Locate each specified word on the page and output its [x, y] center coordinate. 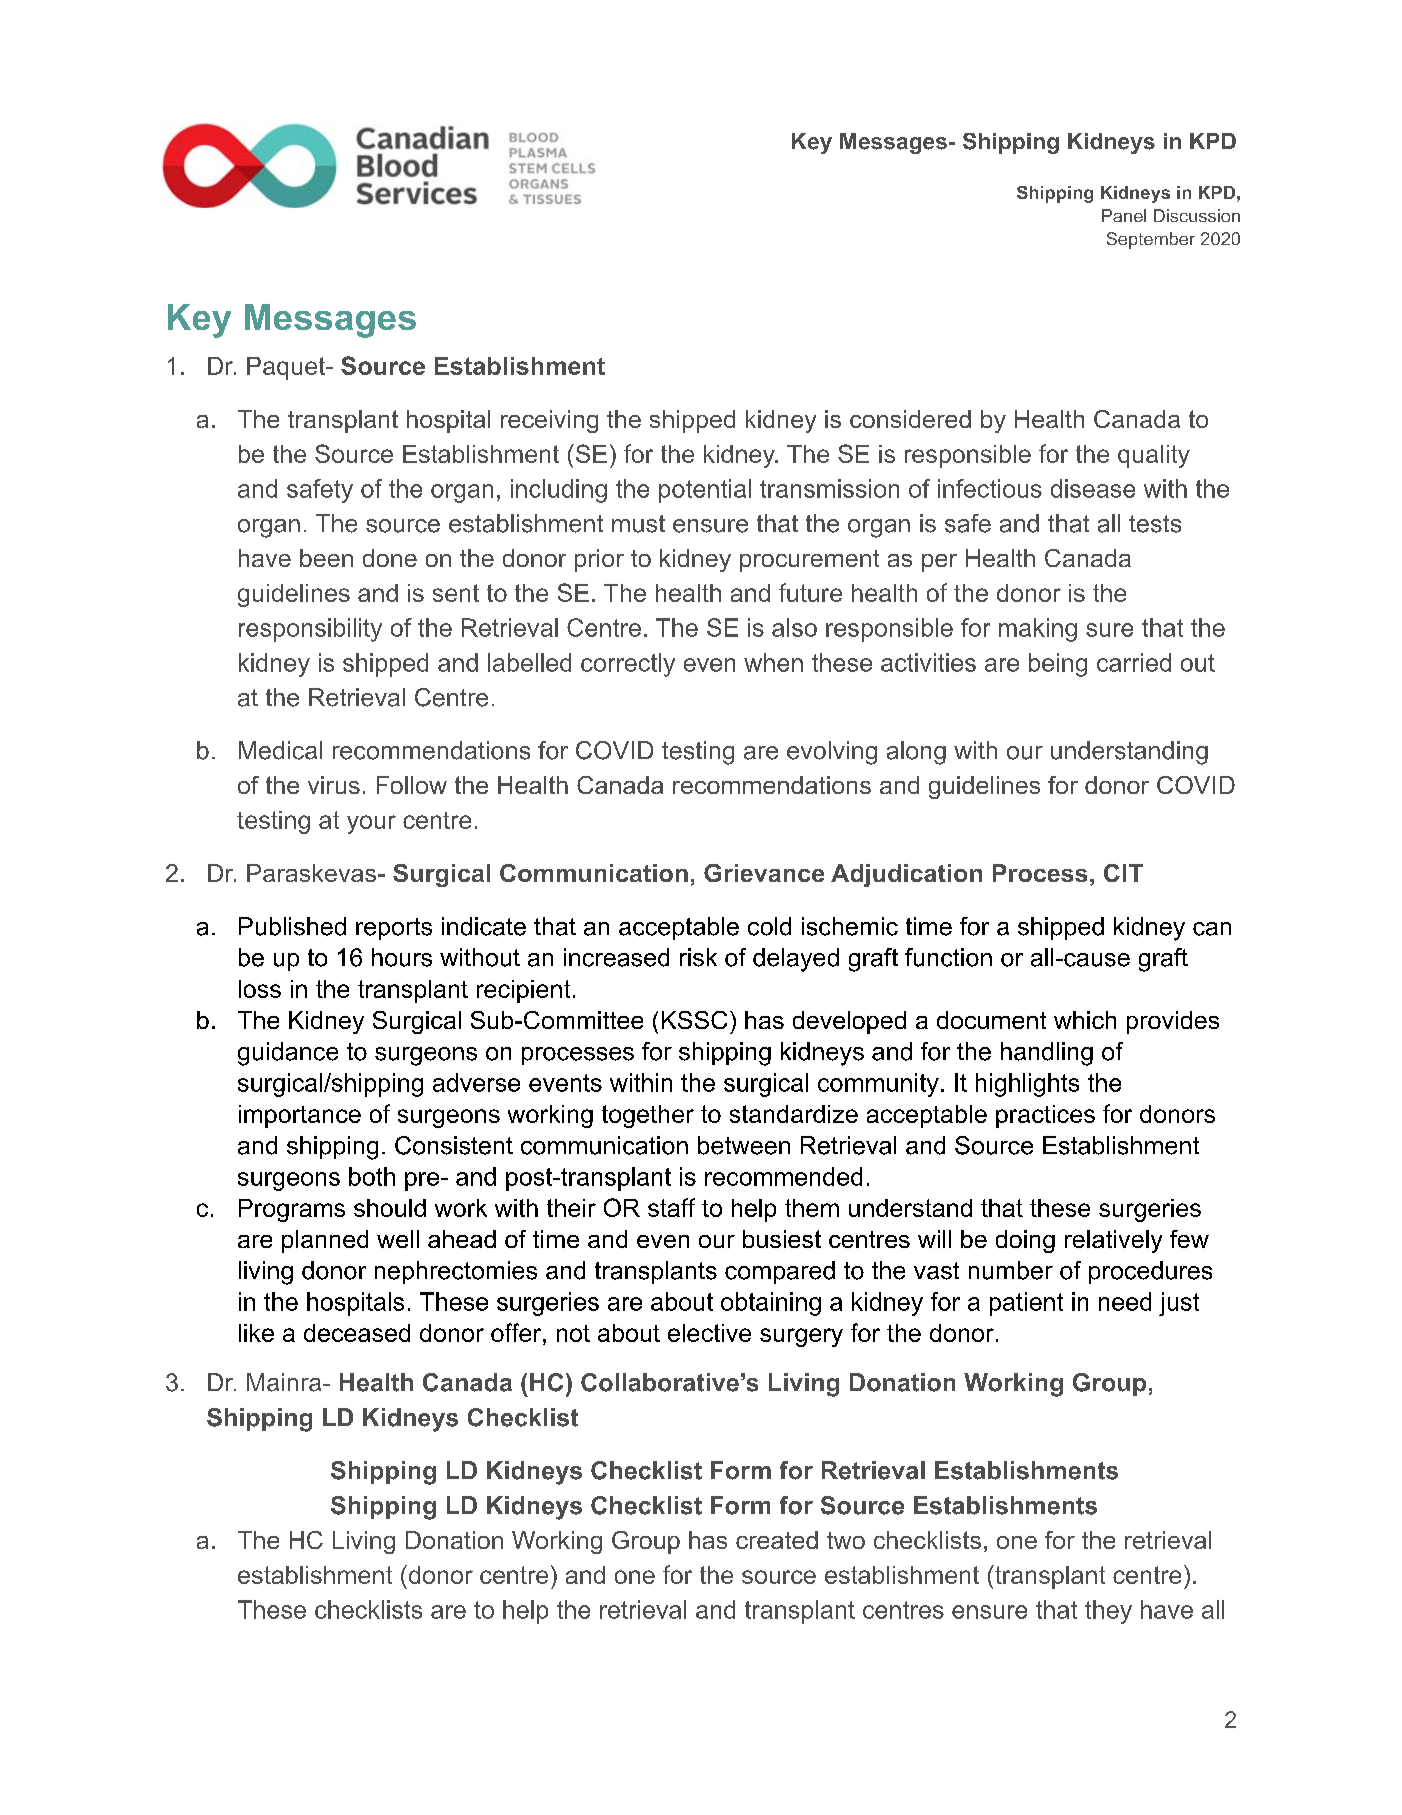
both [372, 1176]
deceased [357, 1333]
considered [910, 419]
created [777, 1540]
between [744, 1145]
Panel [1124, 215]
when [773, 662]
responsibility [310, 630]
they [1108, 1612]
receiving [549, 421]
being [1058, 665]
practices [1045, 1116]
